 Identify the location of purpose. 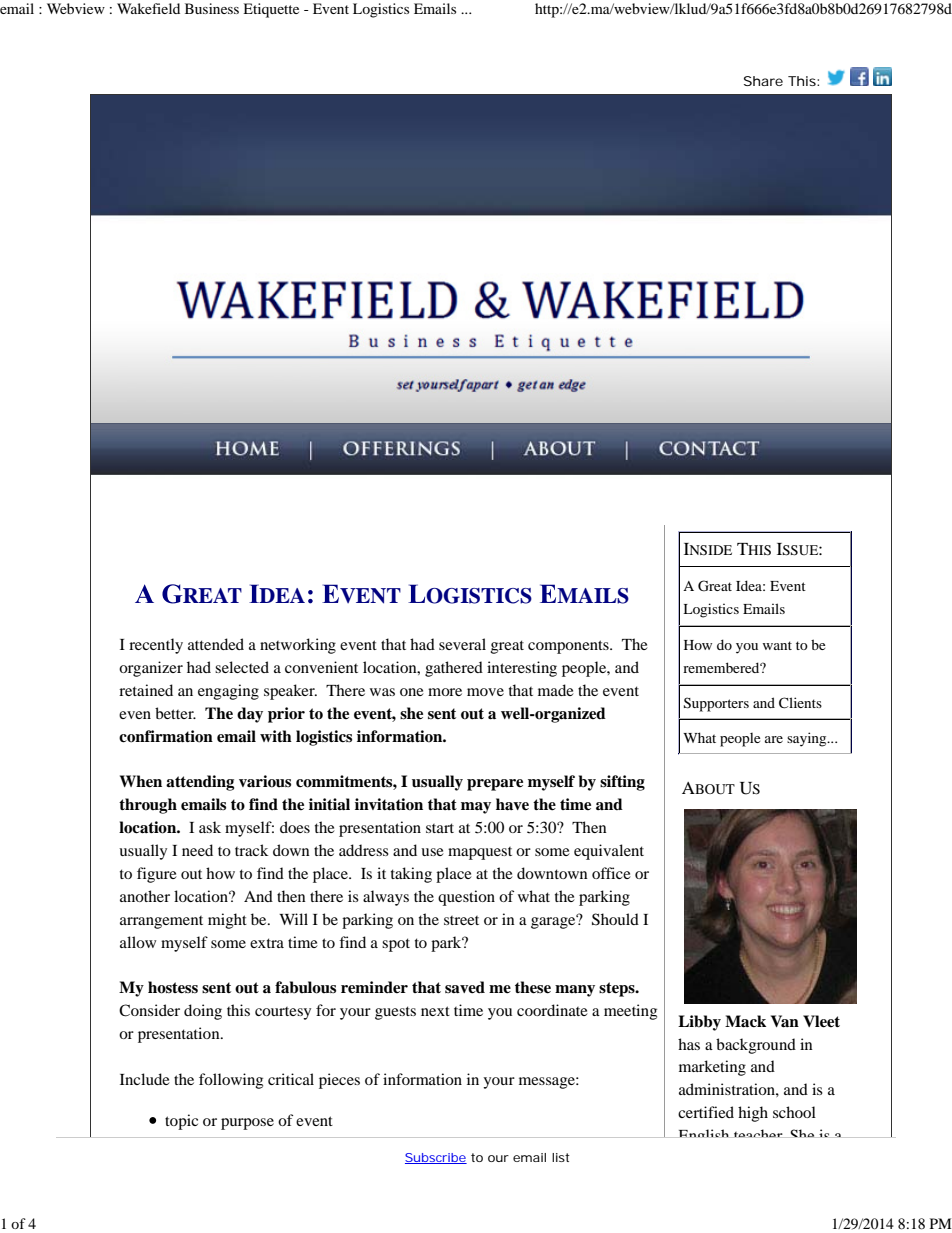
(247, 1124).
